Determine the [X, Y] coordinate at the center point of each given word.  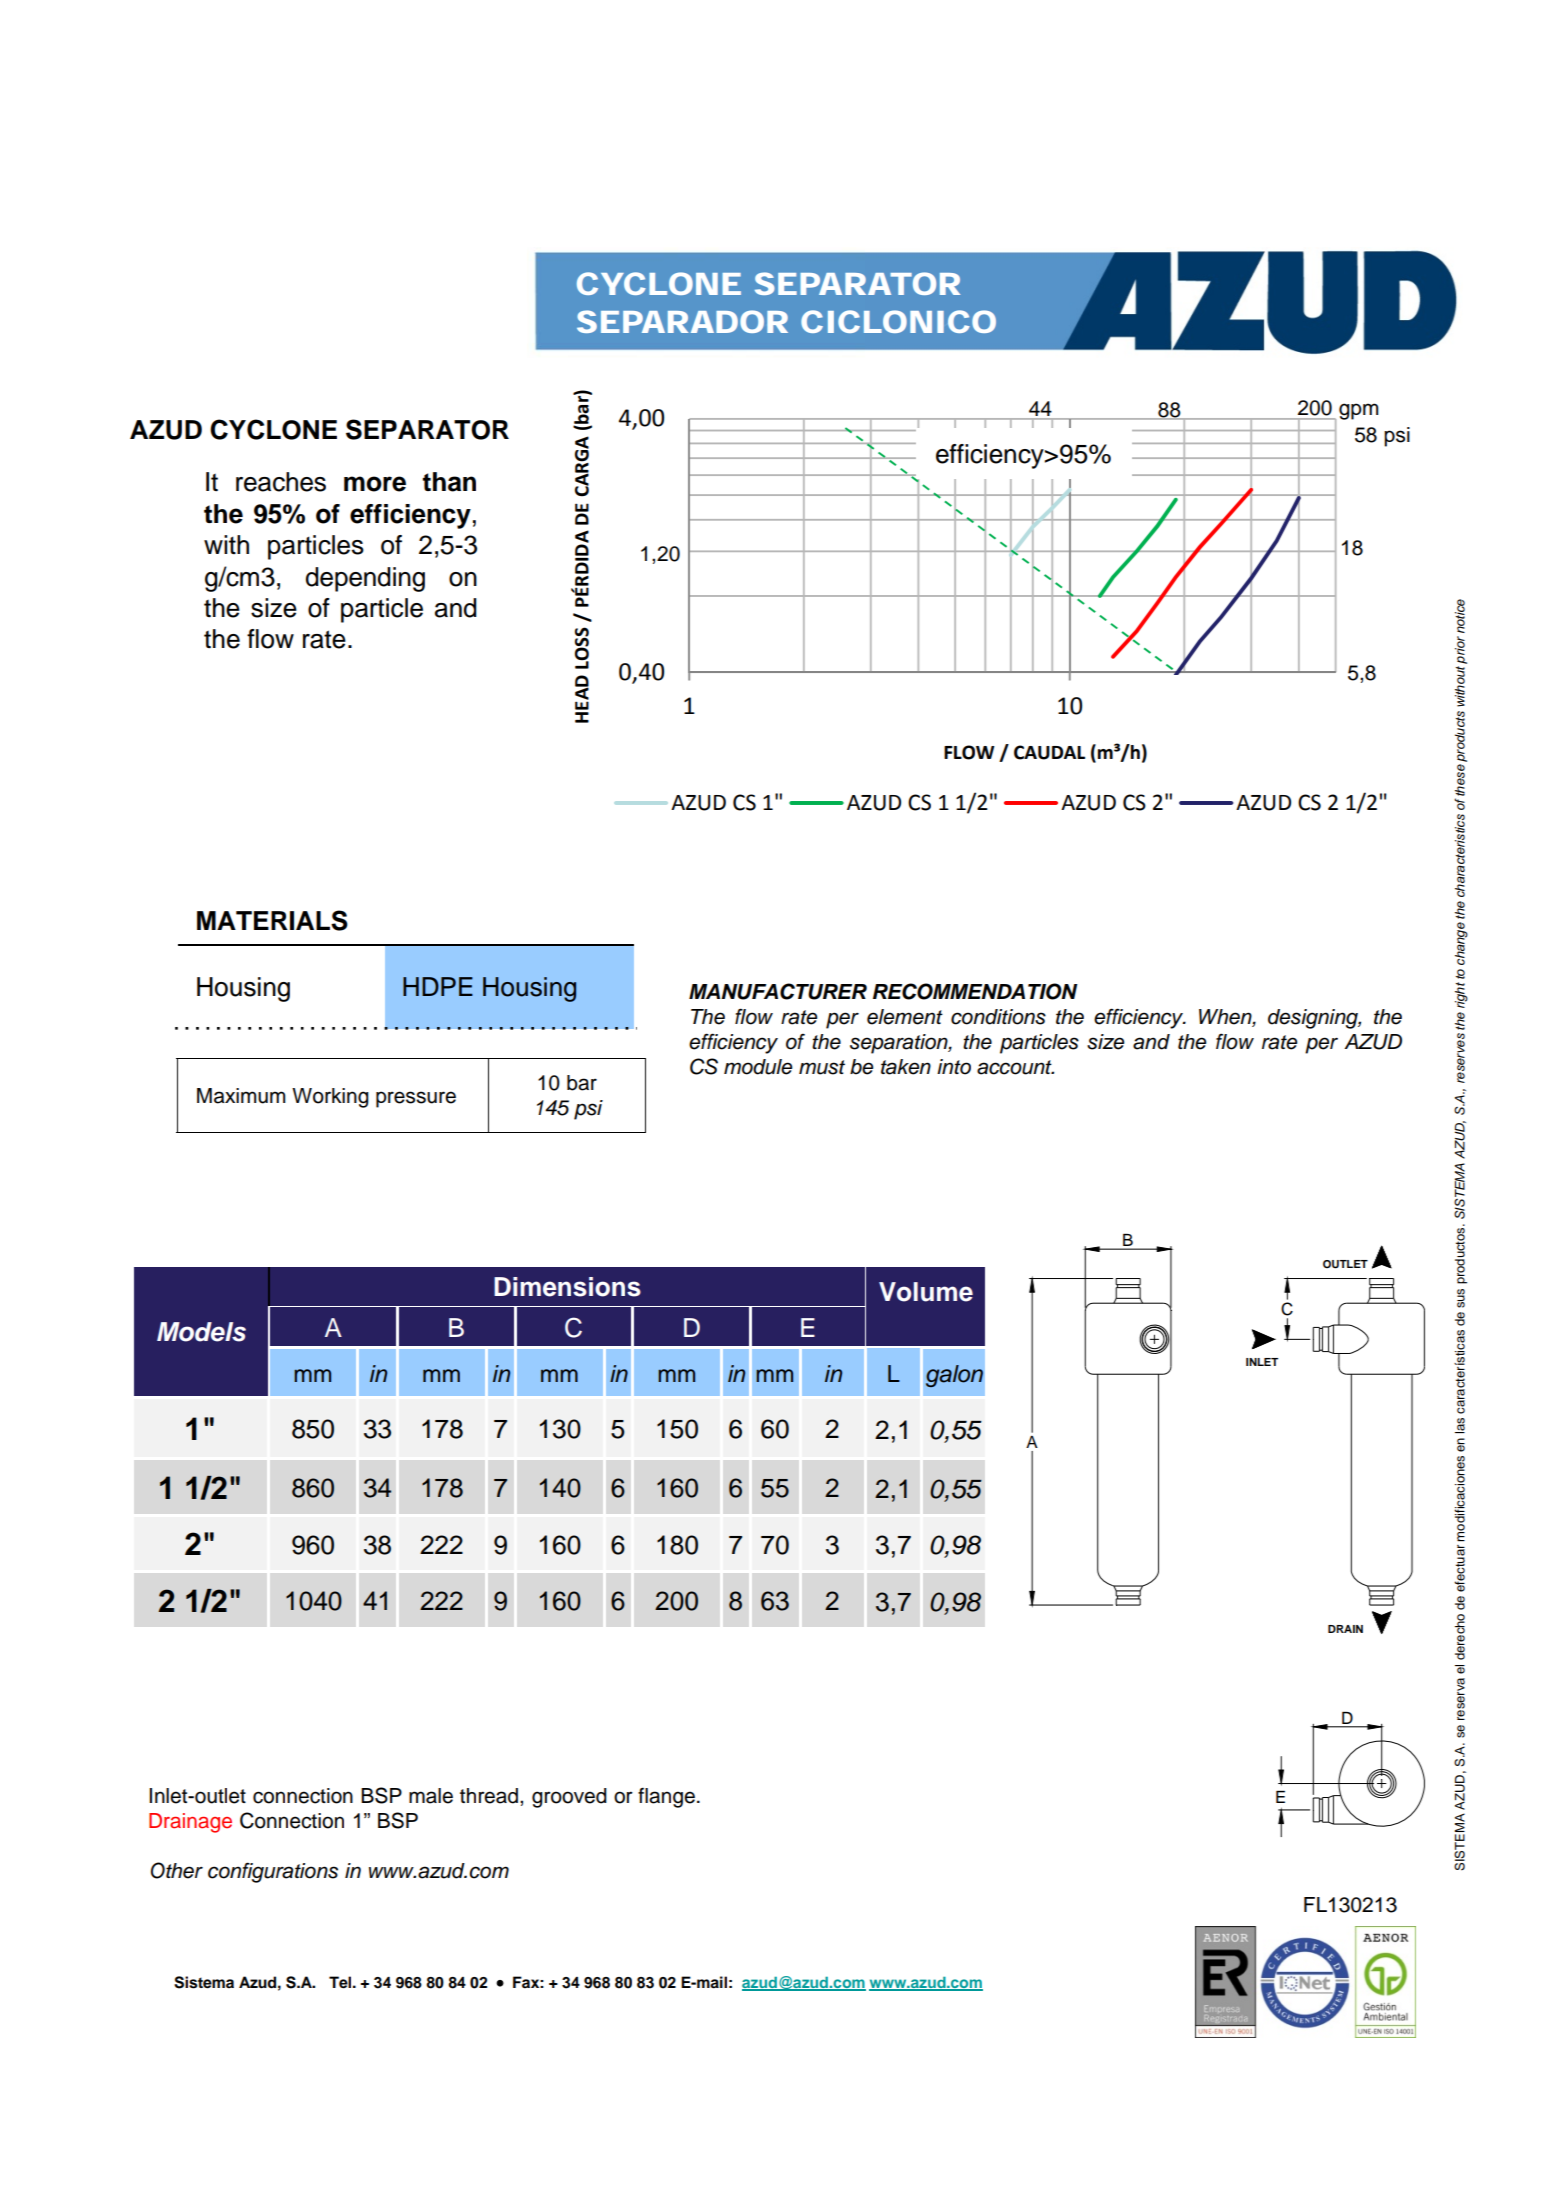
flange [666, 1798]
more [375, 484]
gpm [1359, 411]
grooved [569, 1798]
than [449, 482]
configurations [273, 1872]
